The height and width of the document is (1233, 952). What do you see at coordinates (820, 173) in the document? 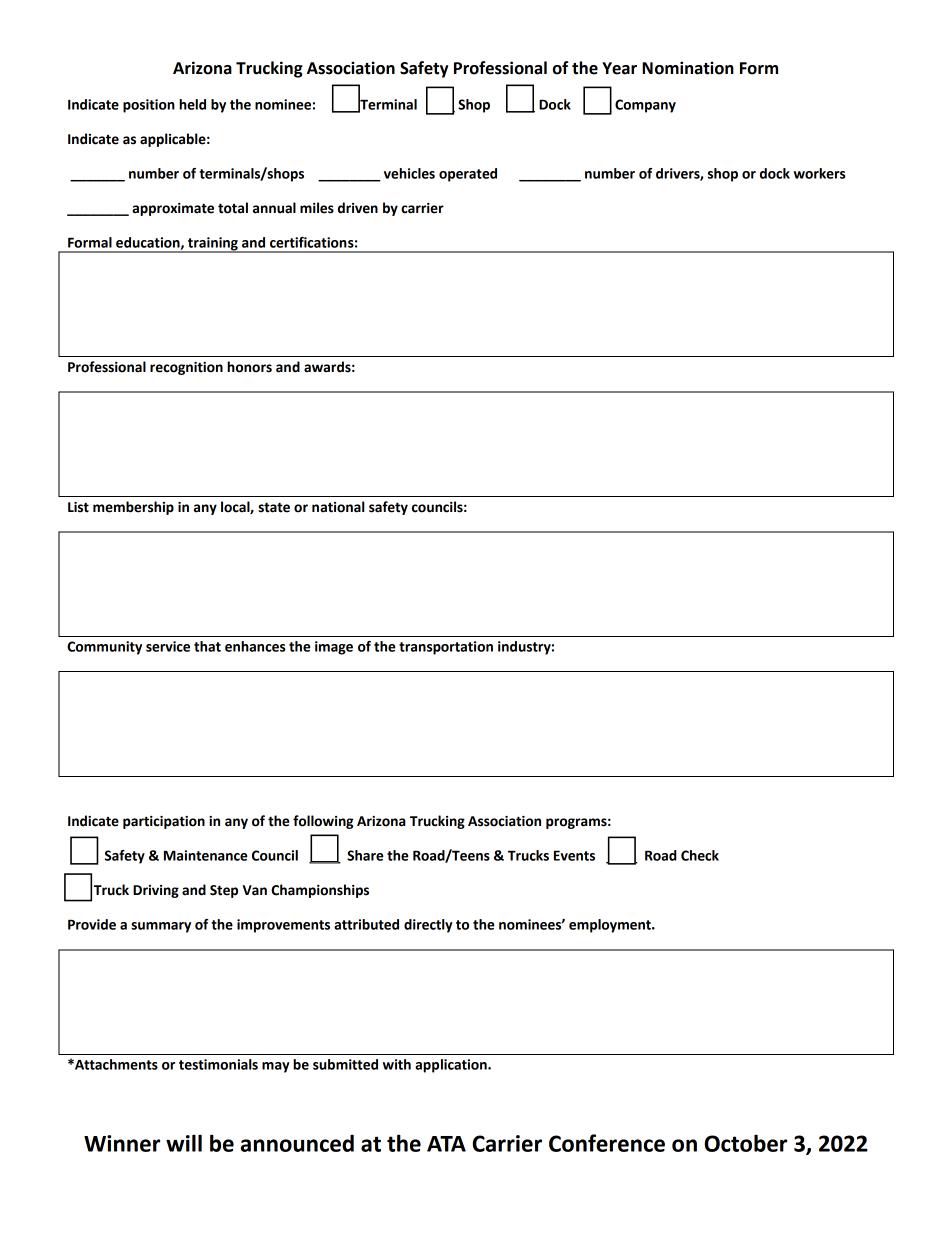
I see `workers` at bounding box center [820, 173].
